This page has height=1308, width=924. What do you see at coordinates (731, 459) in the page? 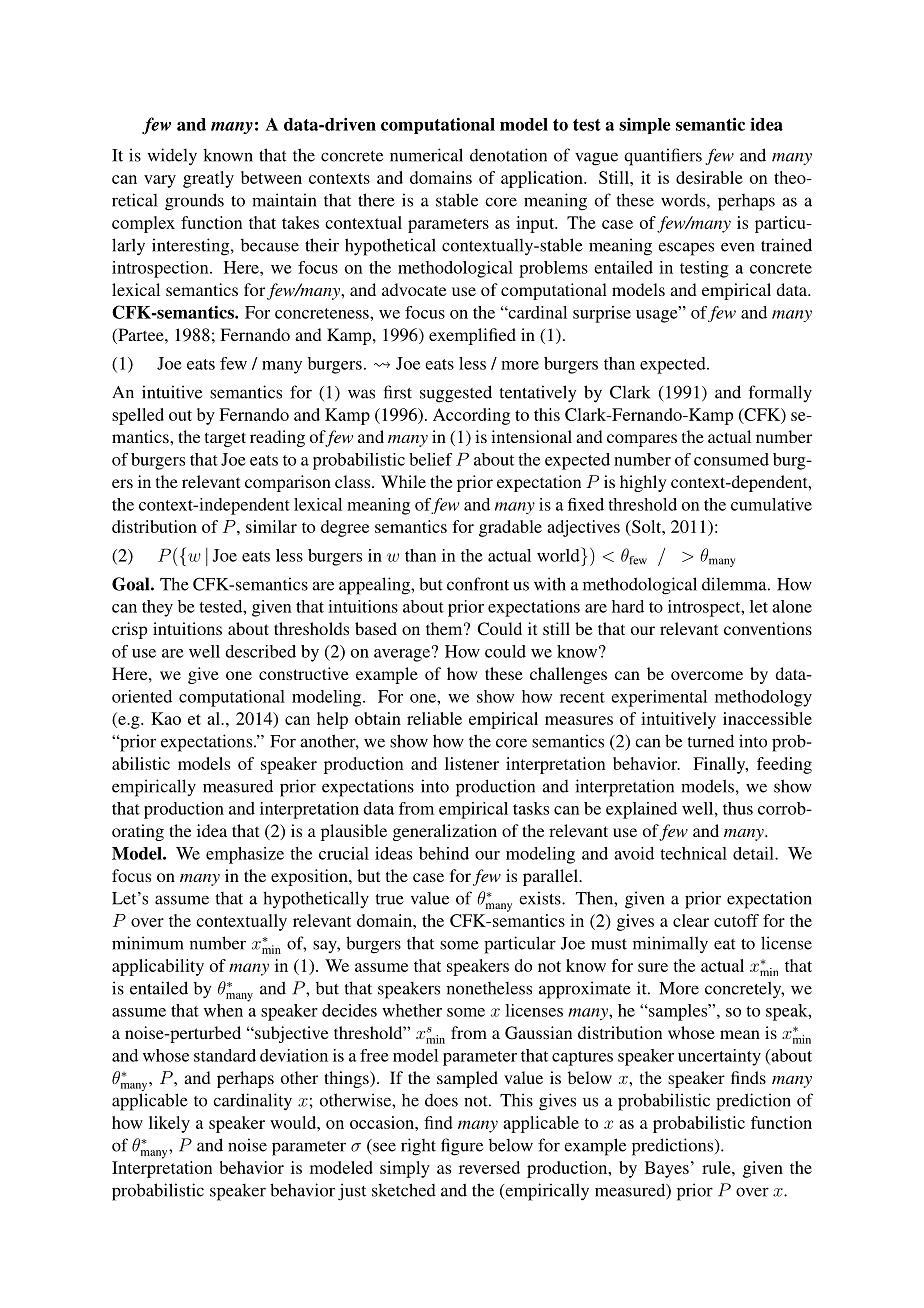
I see `consumed` at bounding box center [731, 459].
